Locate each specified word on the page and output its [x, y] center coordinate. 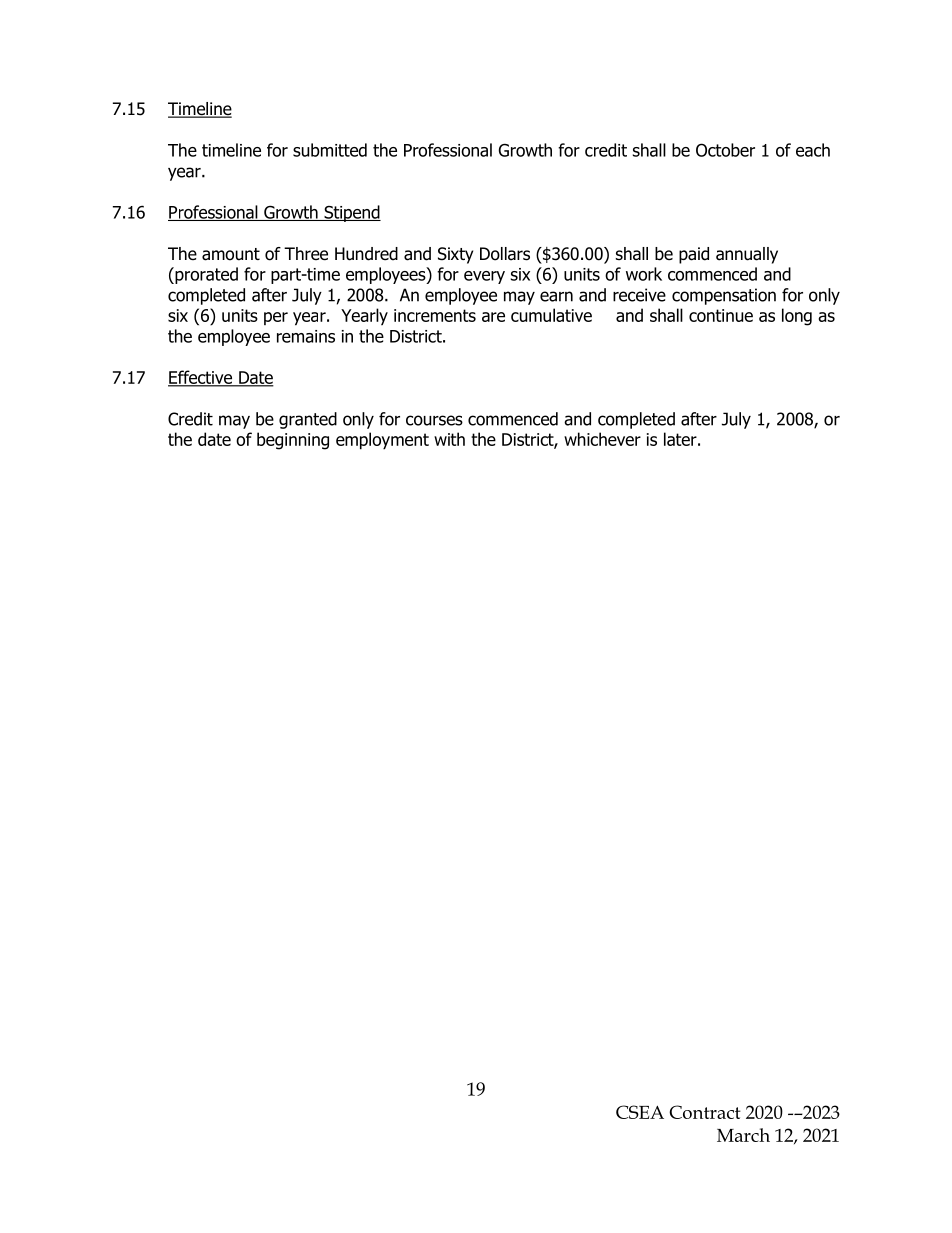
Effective [201, 378]
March [743, 1135]
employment [382, 441]
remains [306, 336]
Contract [705, 1112]
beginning [293, 441]
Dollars [505, 254]
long [797, 317]
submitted [330, 150]
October [725, 150]
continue [721, 315]
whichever [602, 439]
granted [308, 420]
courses [434, 420]
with [449, 439]
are [493, 317]
